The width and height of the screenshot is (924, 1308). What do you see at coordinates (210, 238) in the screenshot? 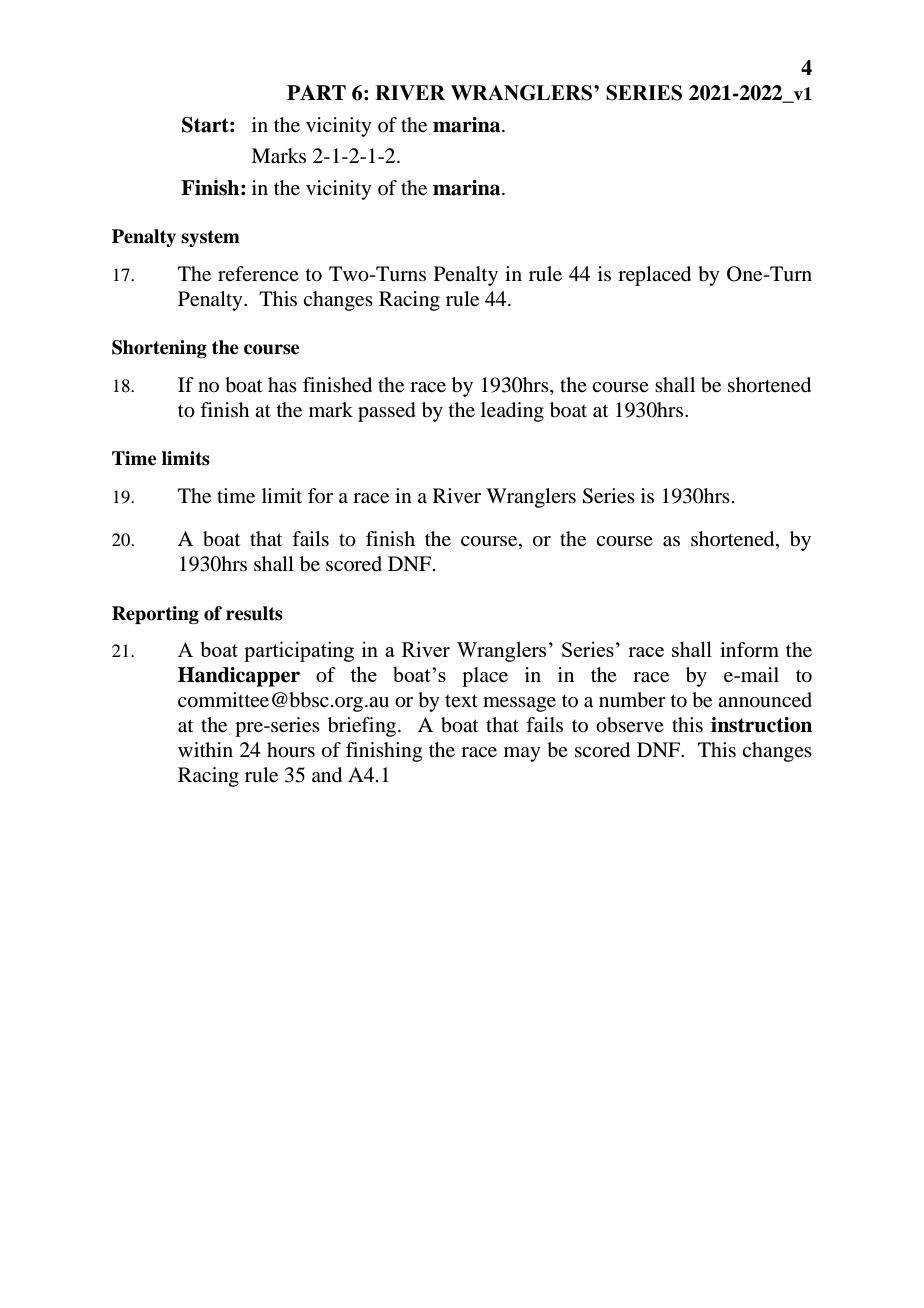
I see `system` at bounding box center [210, 238].
